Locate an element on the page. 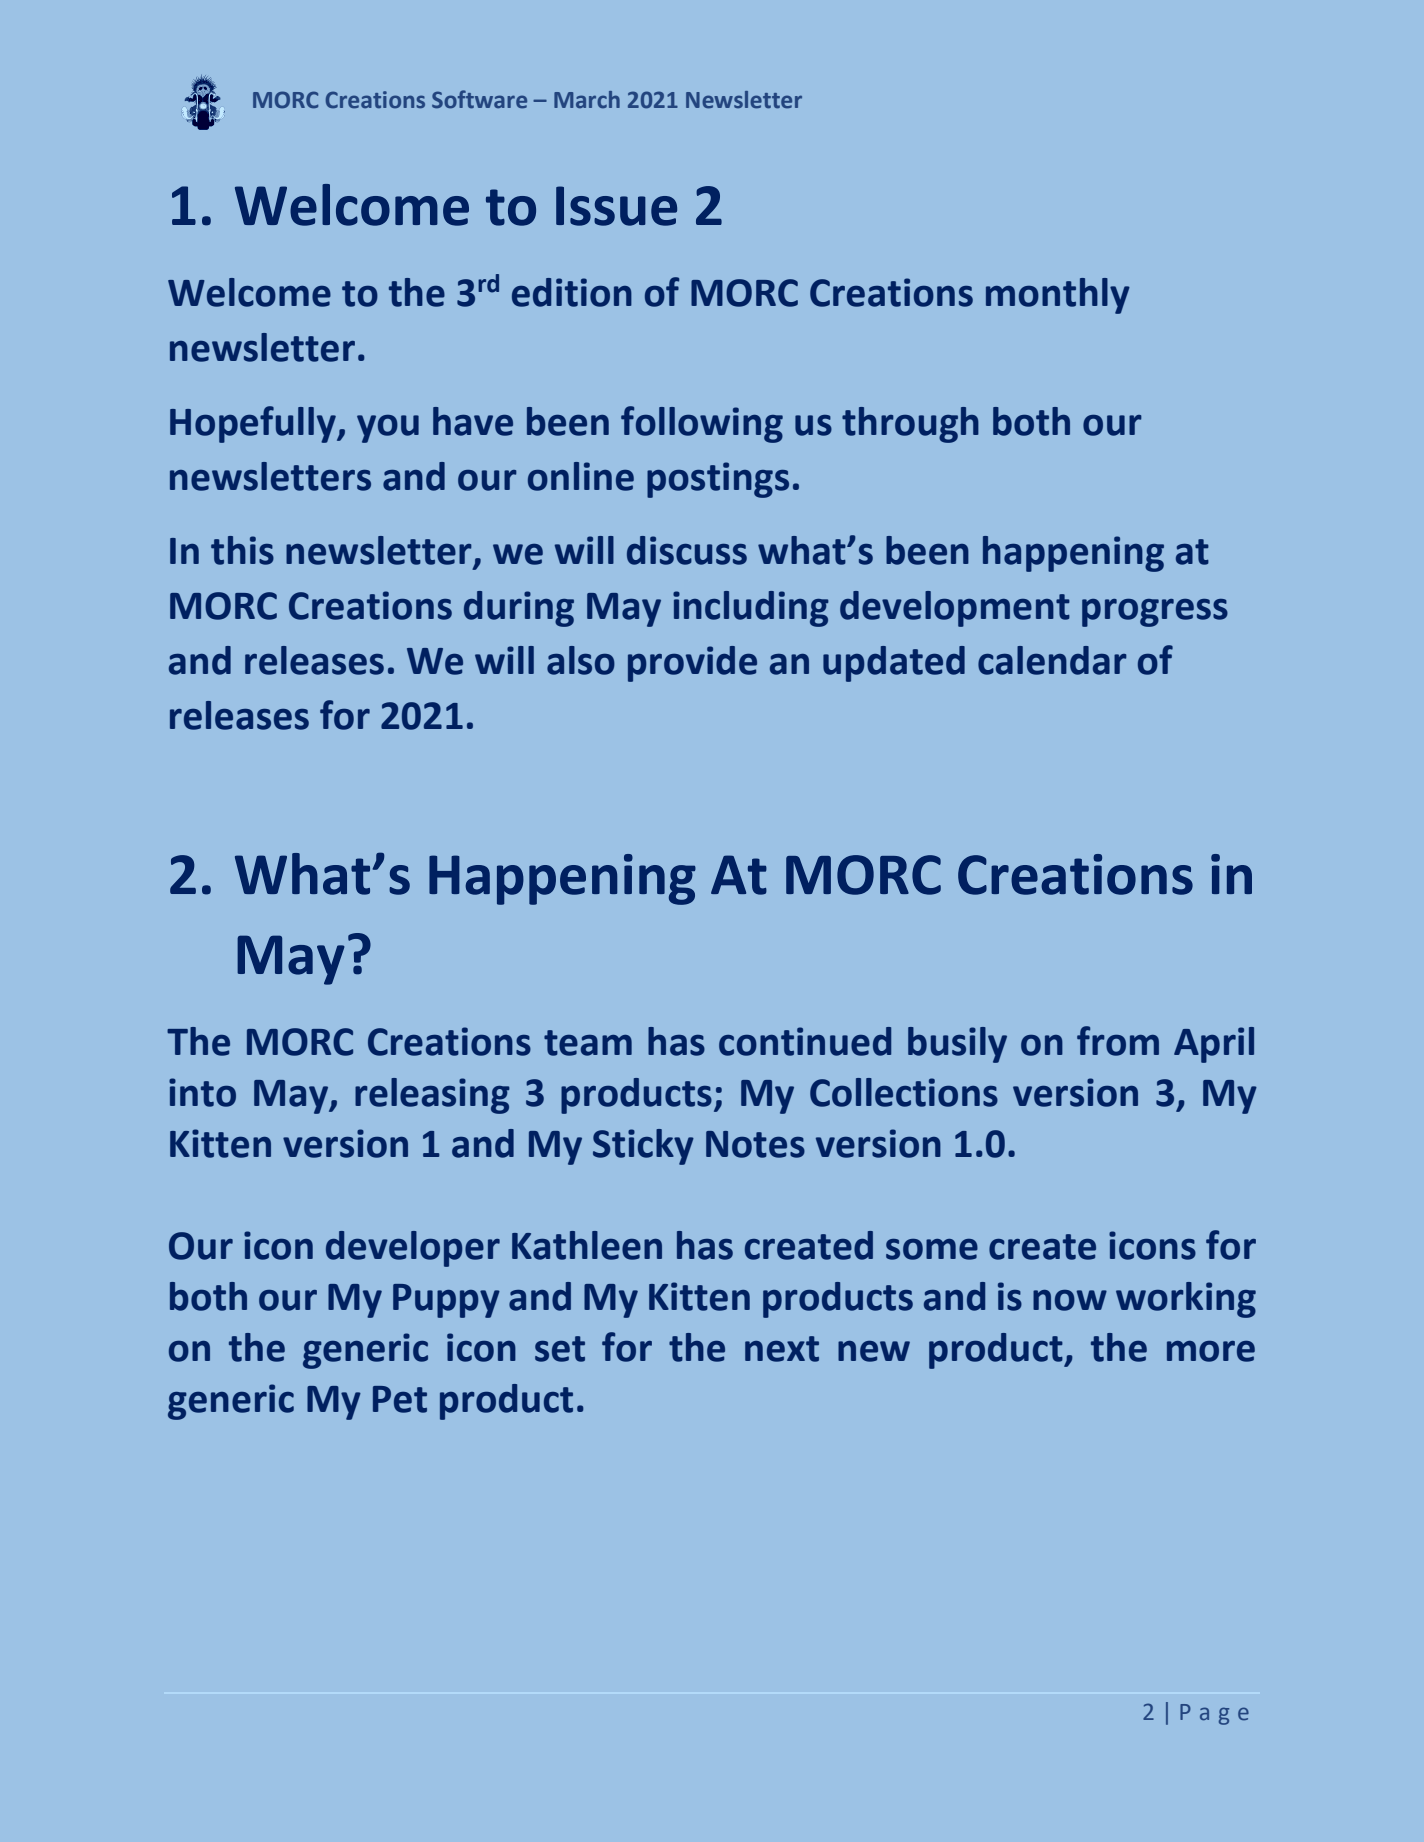 The image size is (1424, 1842). Pet is located at coordinates (400, 1399).
